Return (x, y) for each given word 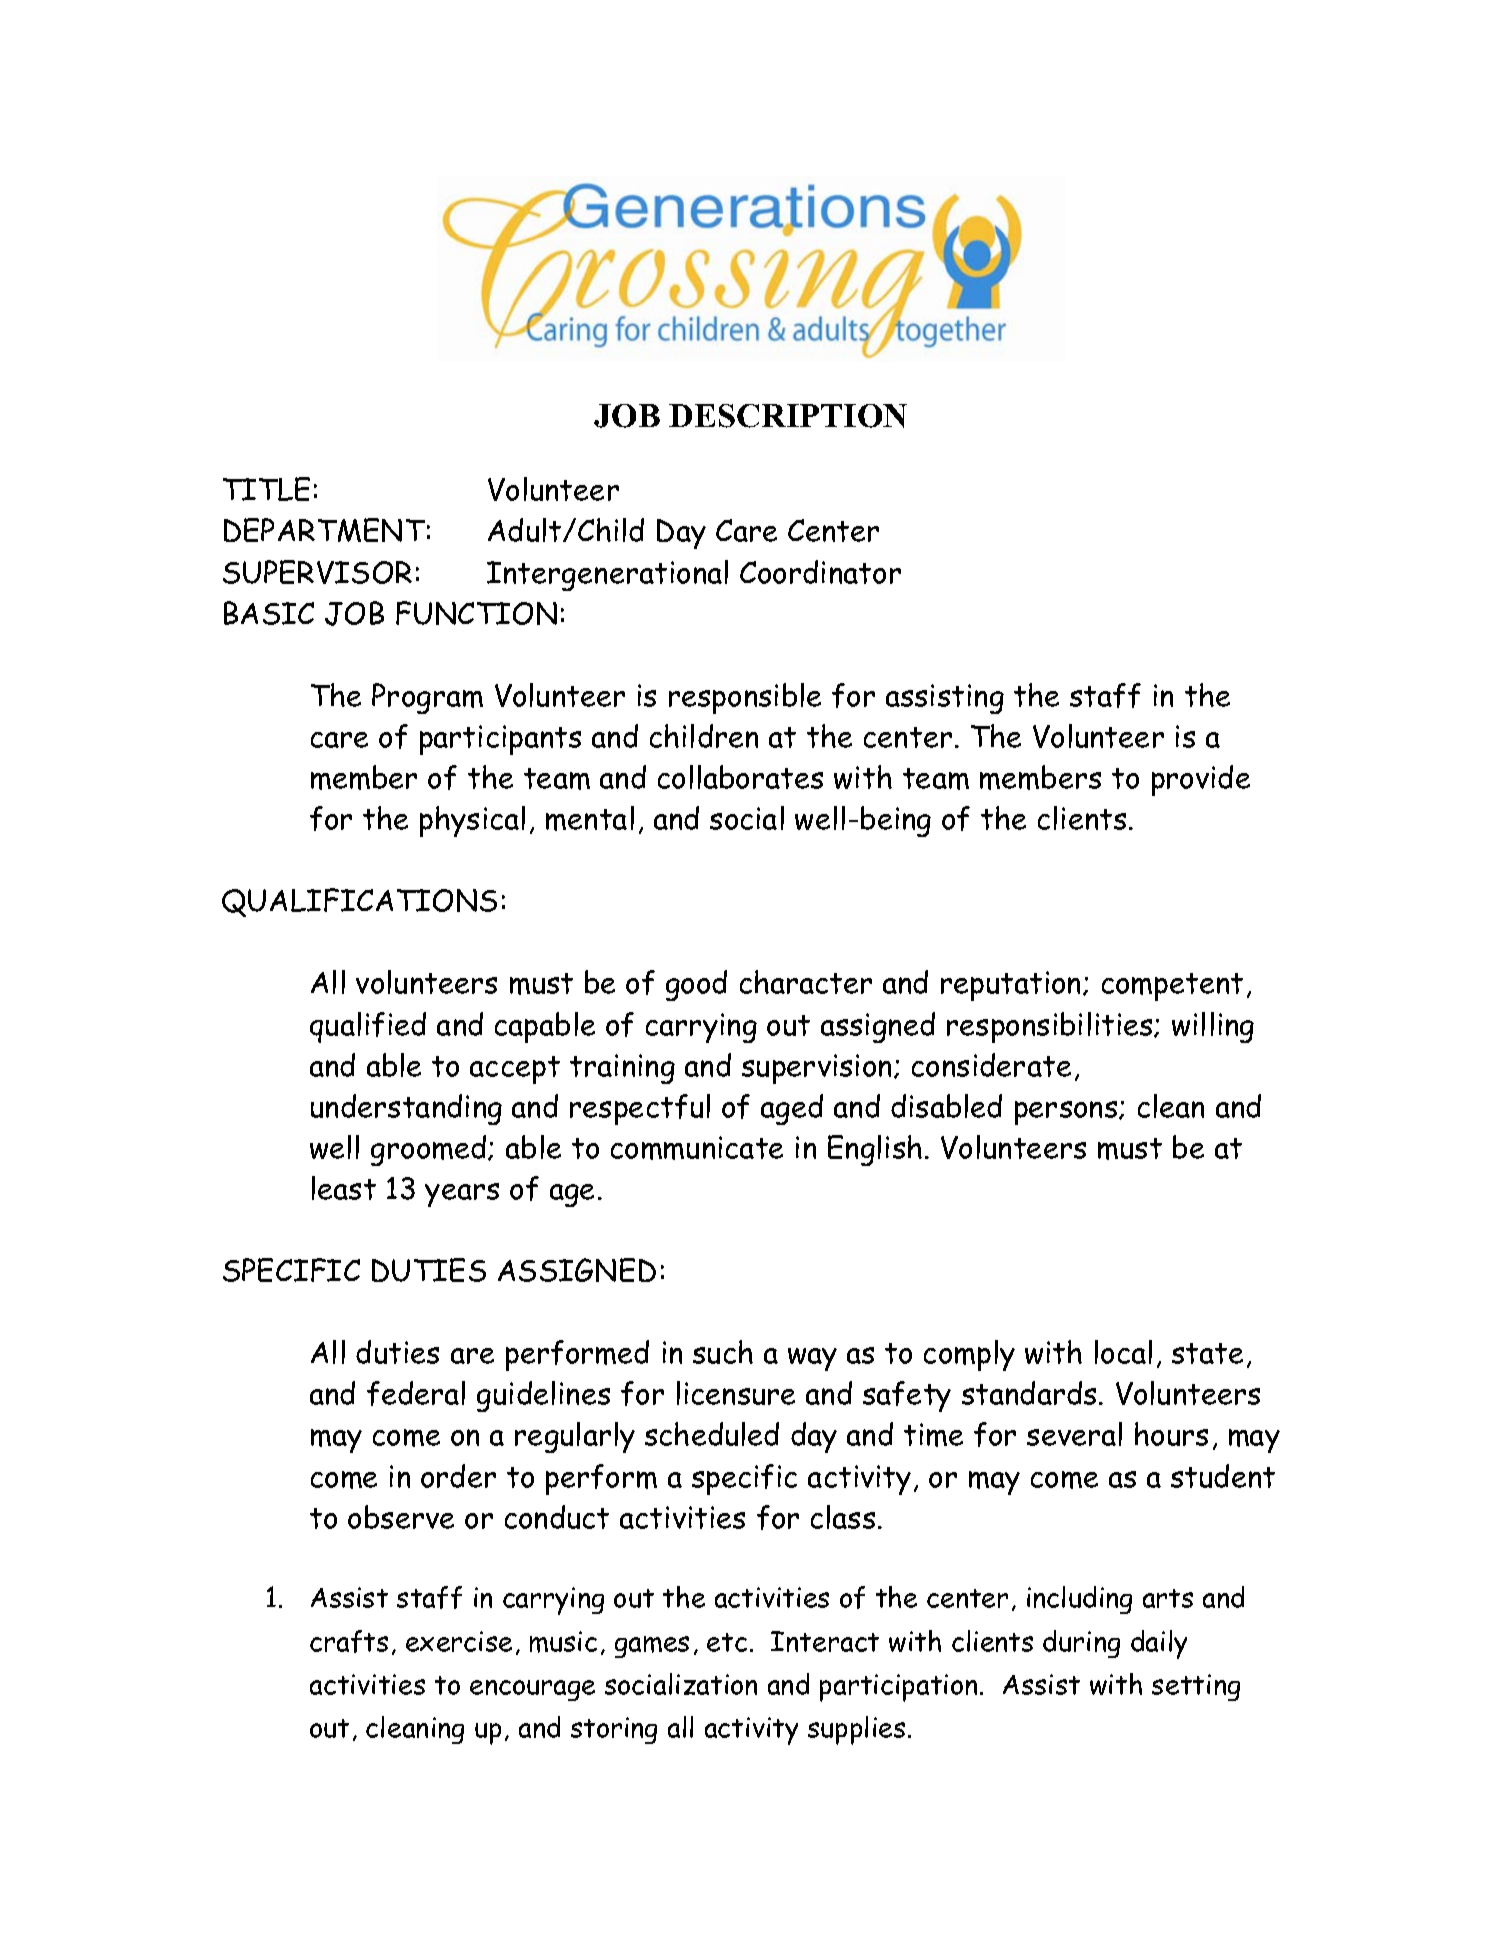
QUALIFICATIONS (359, 902)
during (1081, 1644)
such (723, 1352)
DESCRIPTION (788, 416)
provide (1201, 780)
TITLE (266, 489)
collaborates (740, 777)
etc (727, 1642)
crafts (349, 1641)
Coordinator (820, 572)
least (344, 1188)
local (1123, 1352)
